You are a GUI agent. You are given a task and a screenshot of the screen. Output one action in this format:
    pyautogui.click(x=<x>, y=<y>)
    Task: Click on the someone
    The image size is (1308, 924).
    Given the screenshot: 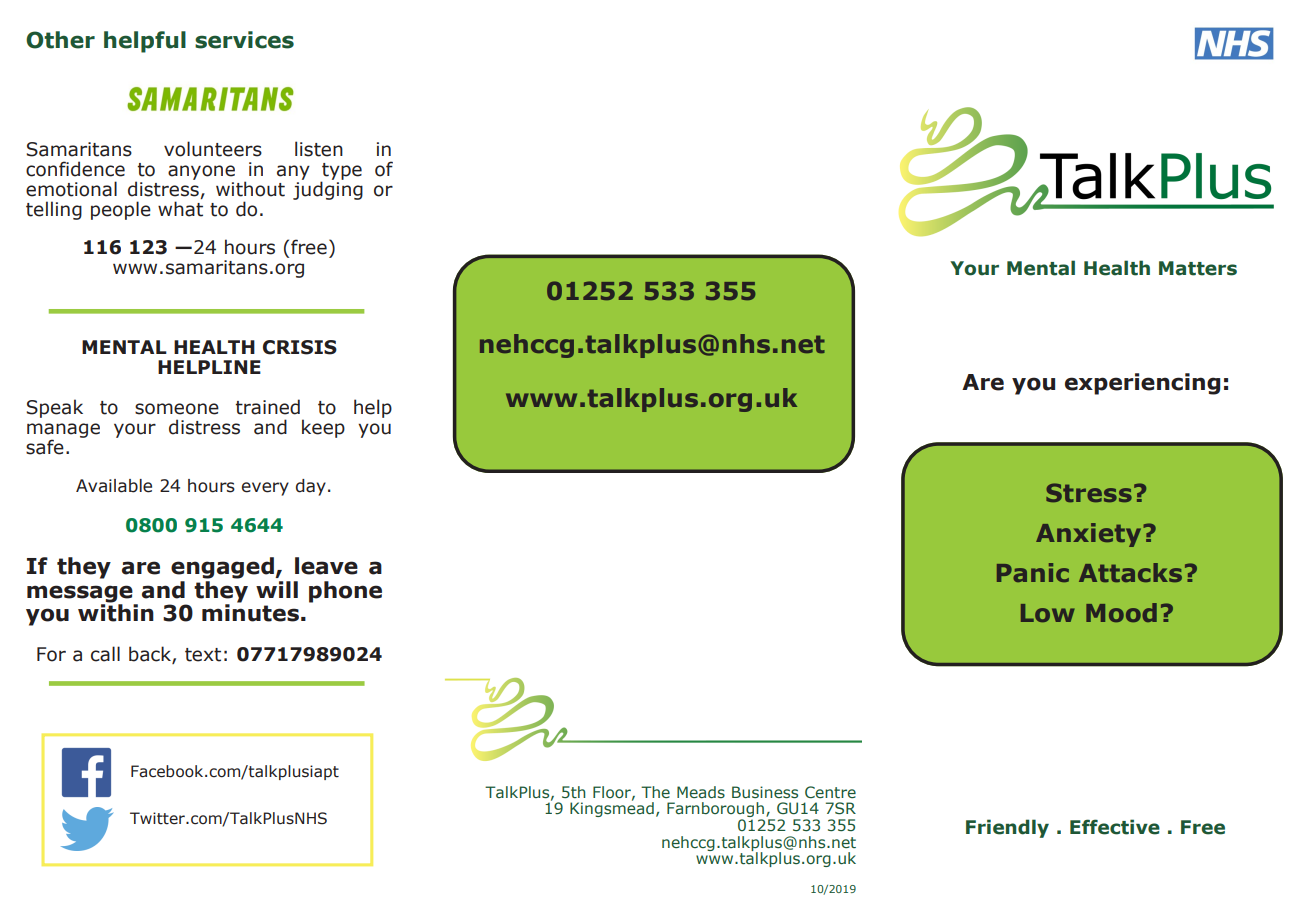 What is the action you would take?
    pyautogui.click(x=177, y=409)
